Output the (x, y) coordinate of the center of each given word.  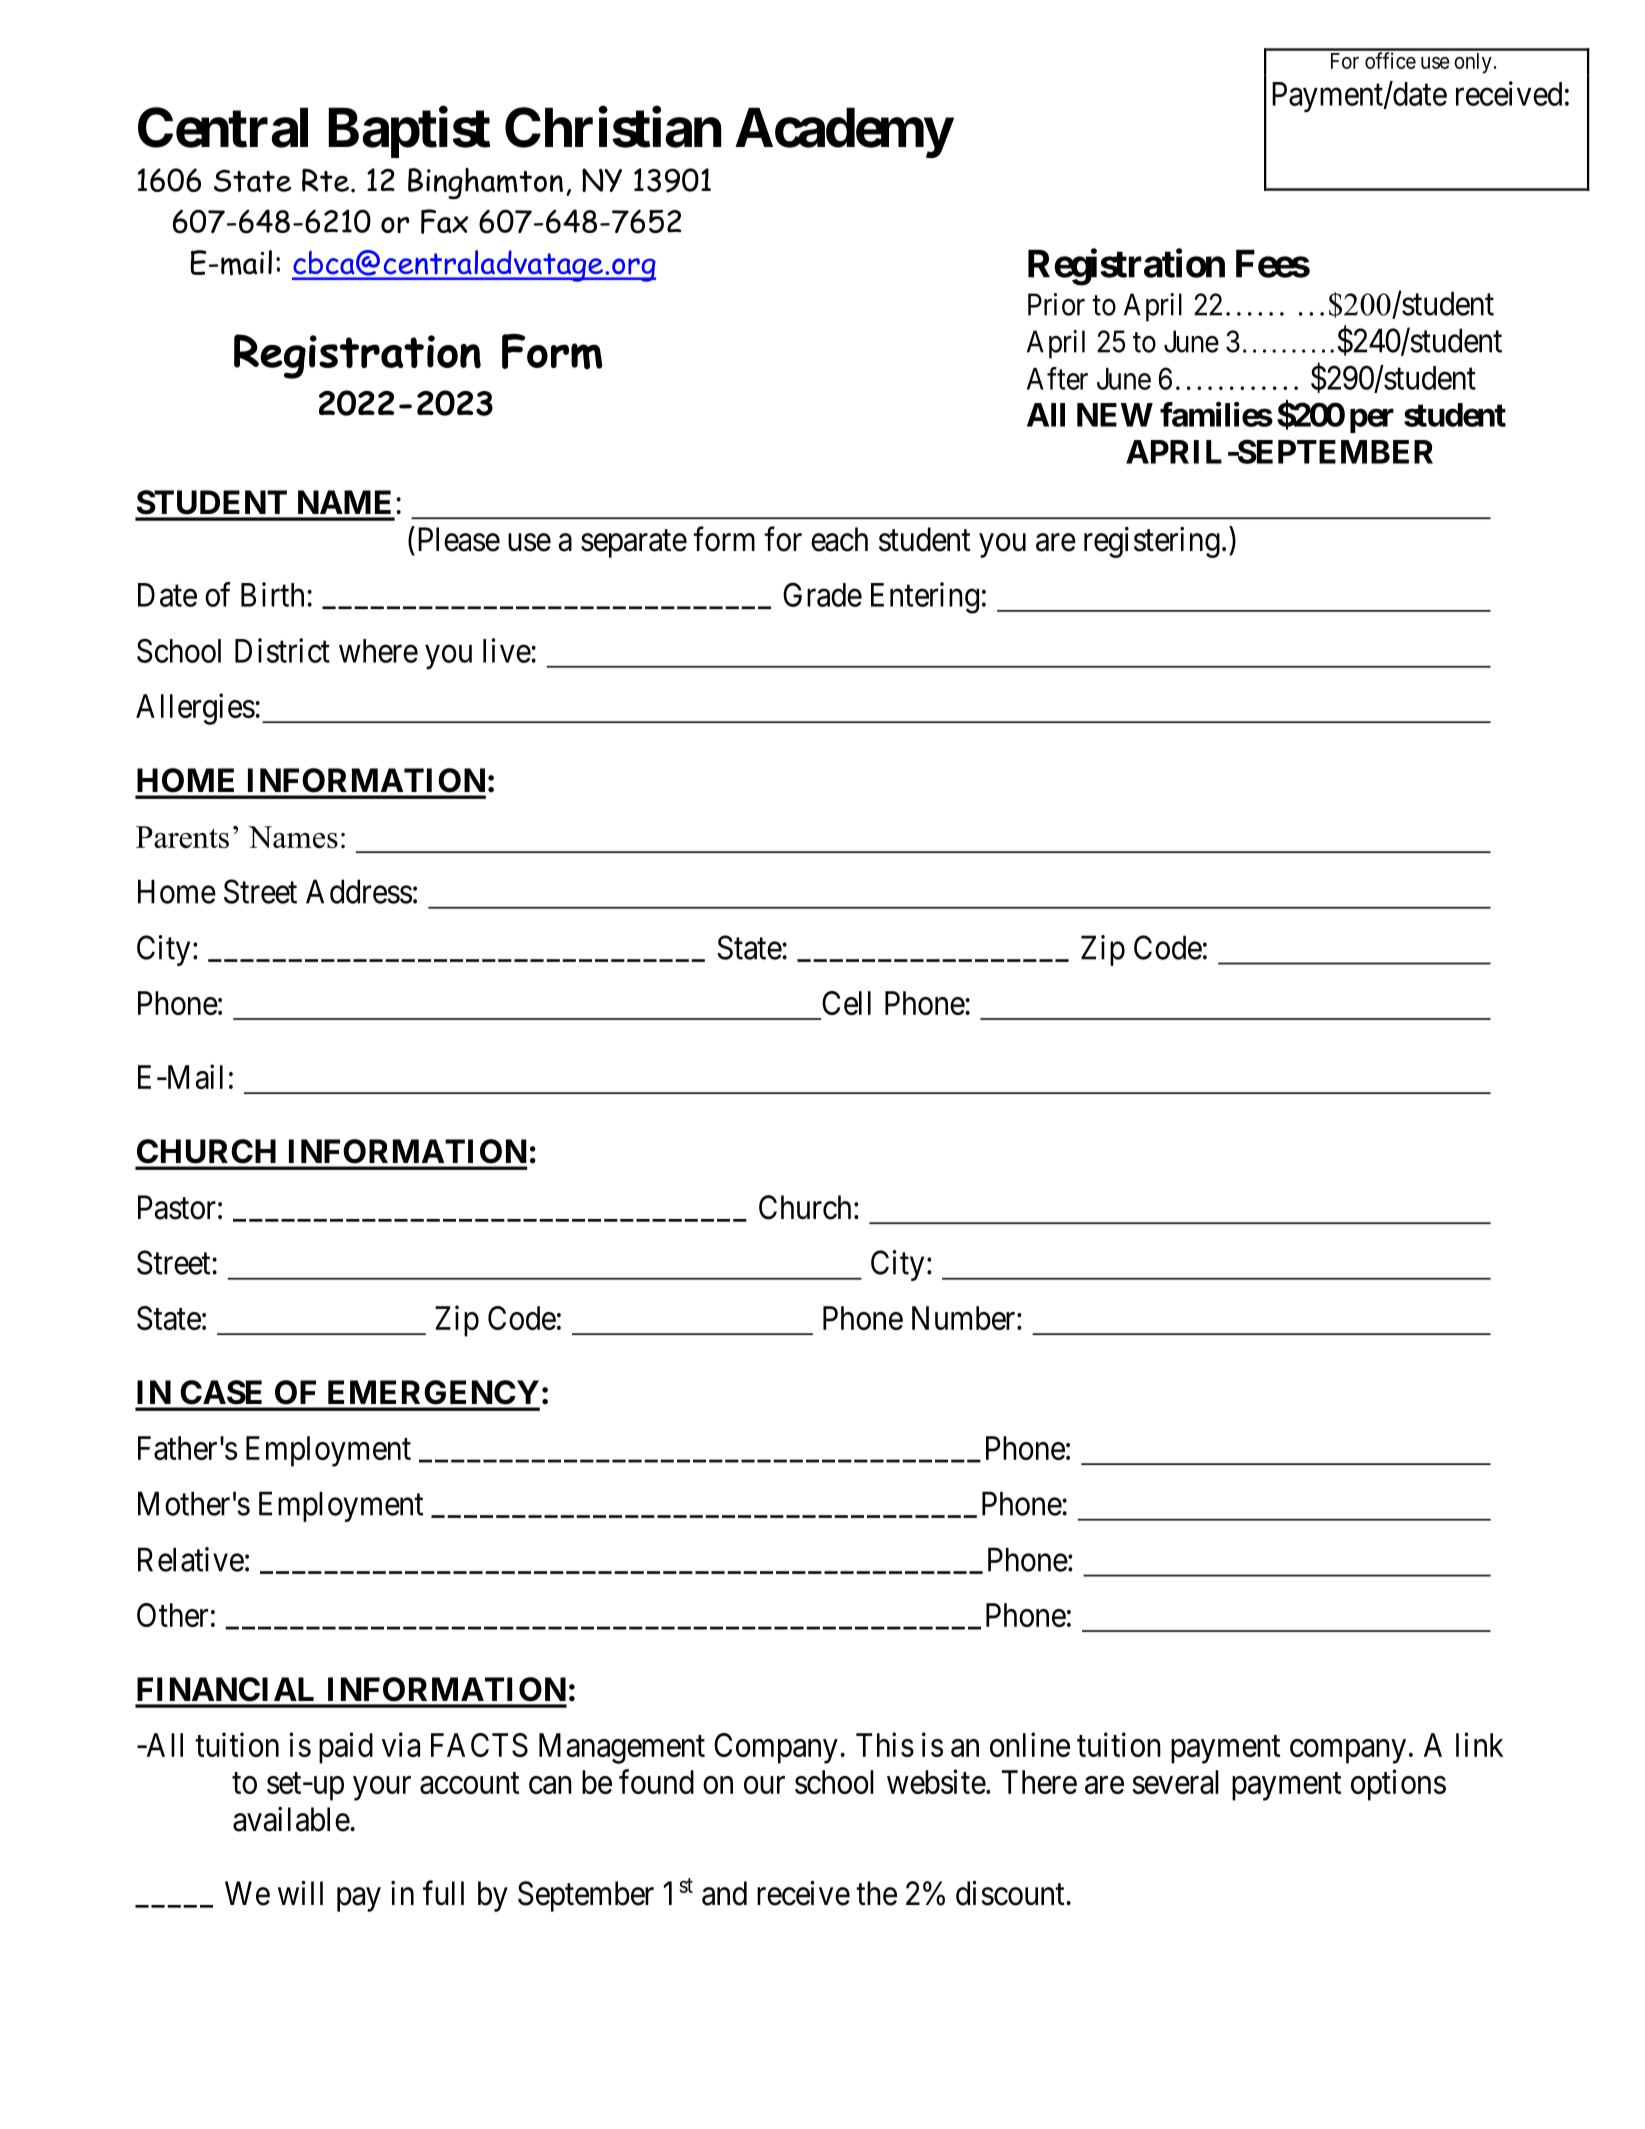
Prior (1056, 304)
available (291, 1819)
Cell (846, 1003)
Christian (613, 127)
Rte (325, 180)
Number (965, 1318)
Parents (182, 837)
